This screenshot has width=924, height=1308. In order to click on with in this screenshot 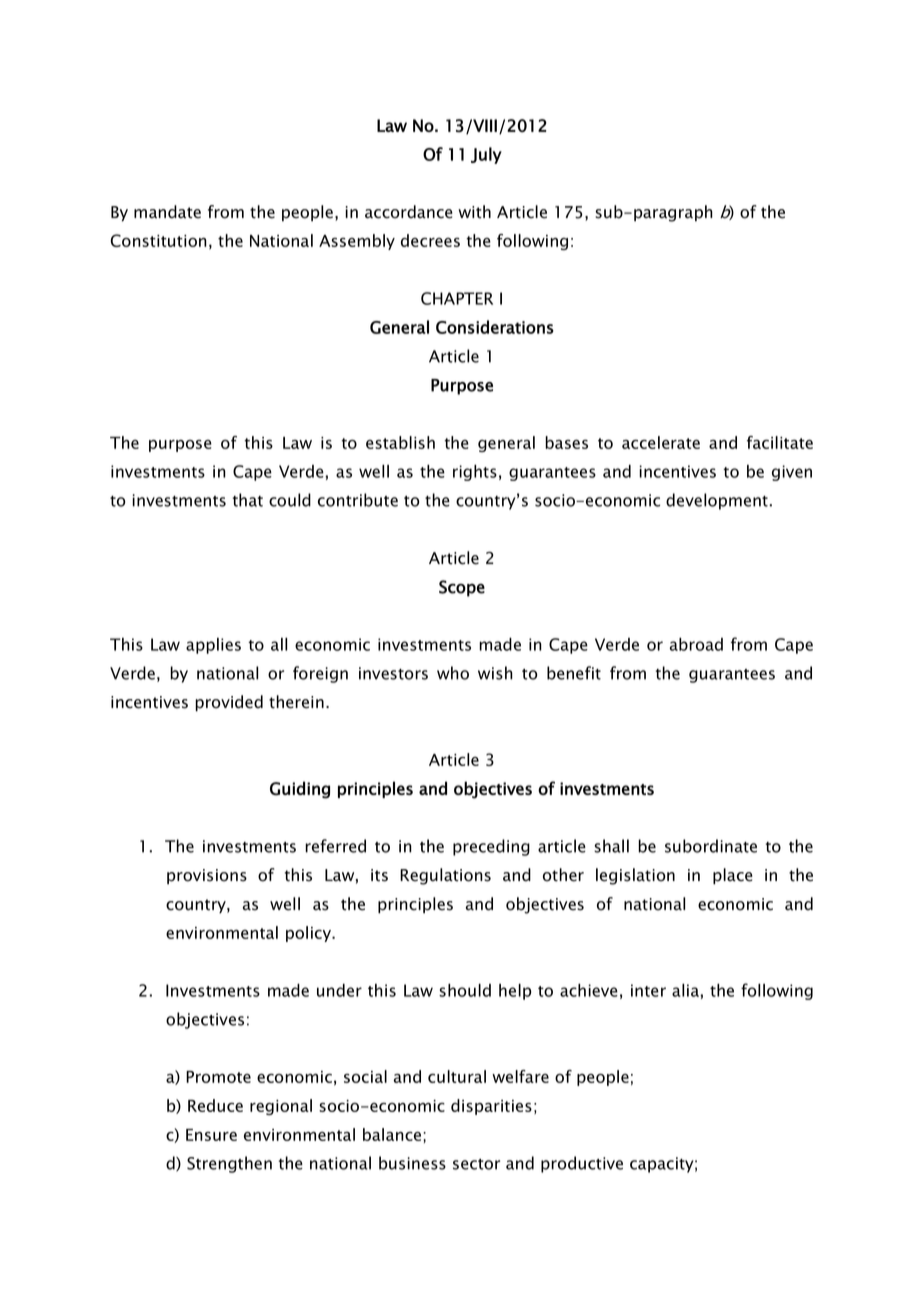, I will do `click(474, 212)`.
